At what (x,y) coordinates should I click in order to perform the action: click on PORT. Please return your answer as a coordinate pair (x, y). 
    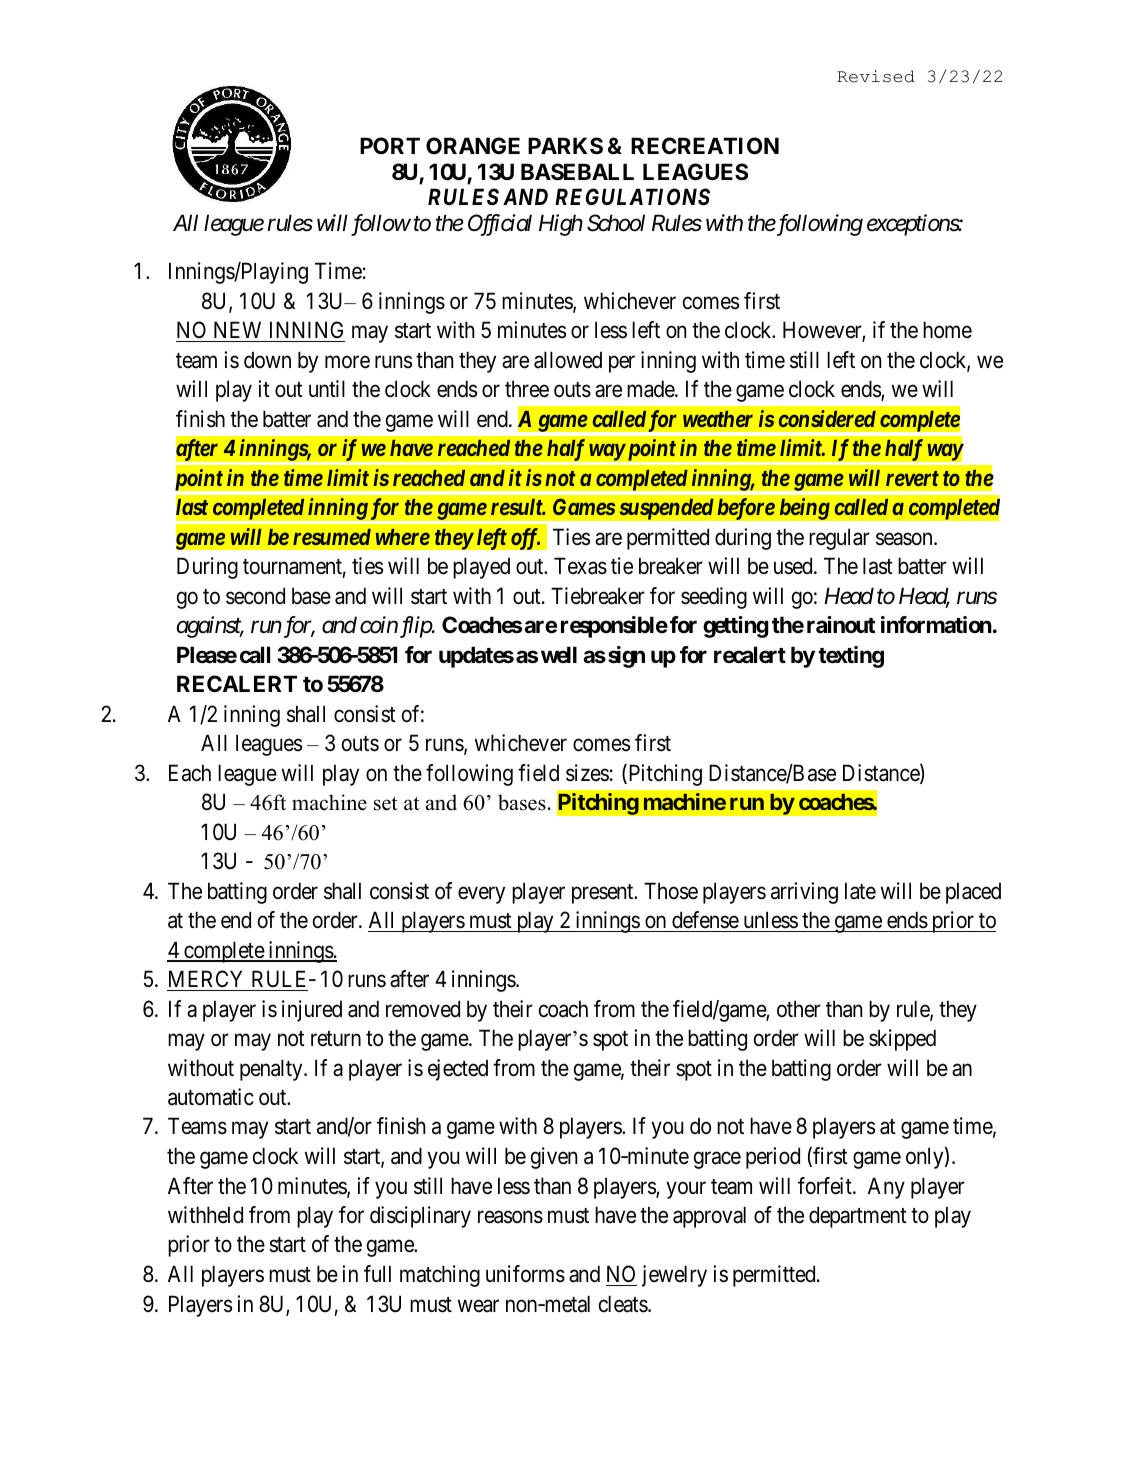
    Looking at the image, I should click on (390, 145).
